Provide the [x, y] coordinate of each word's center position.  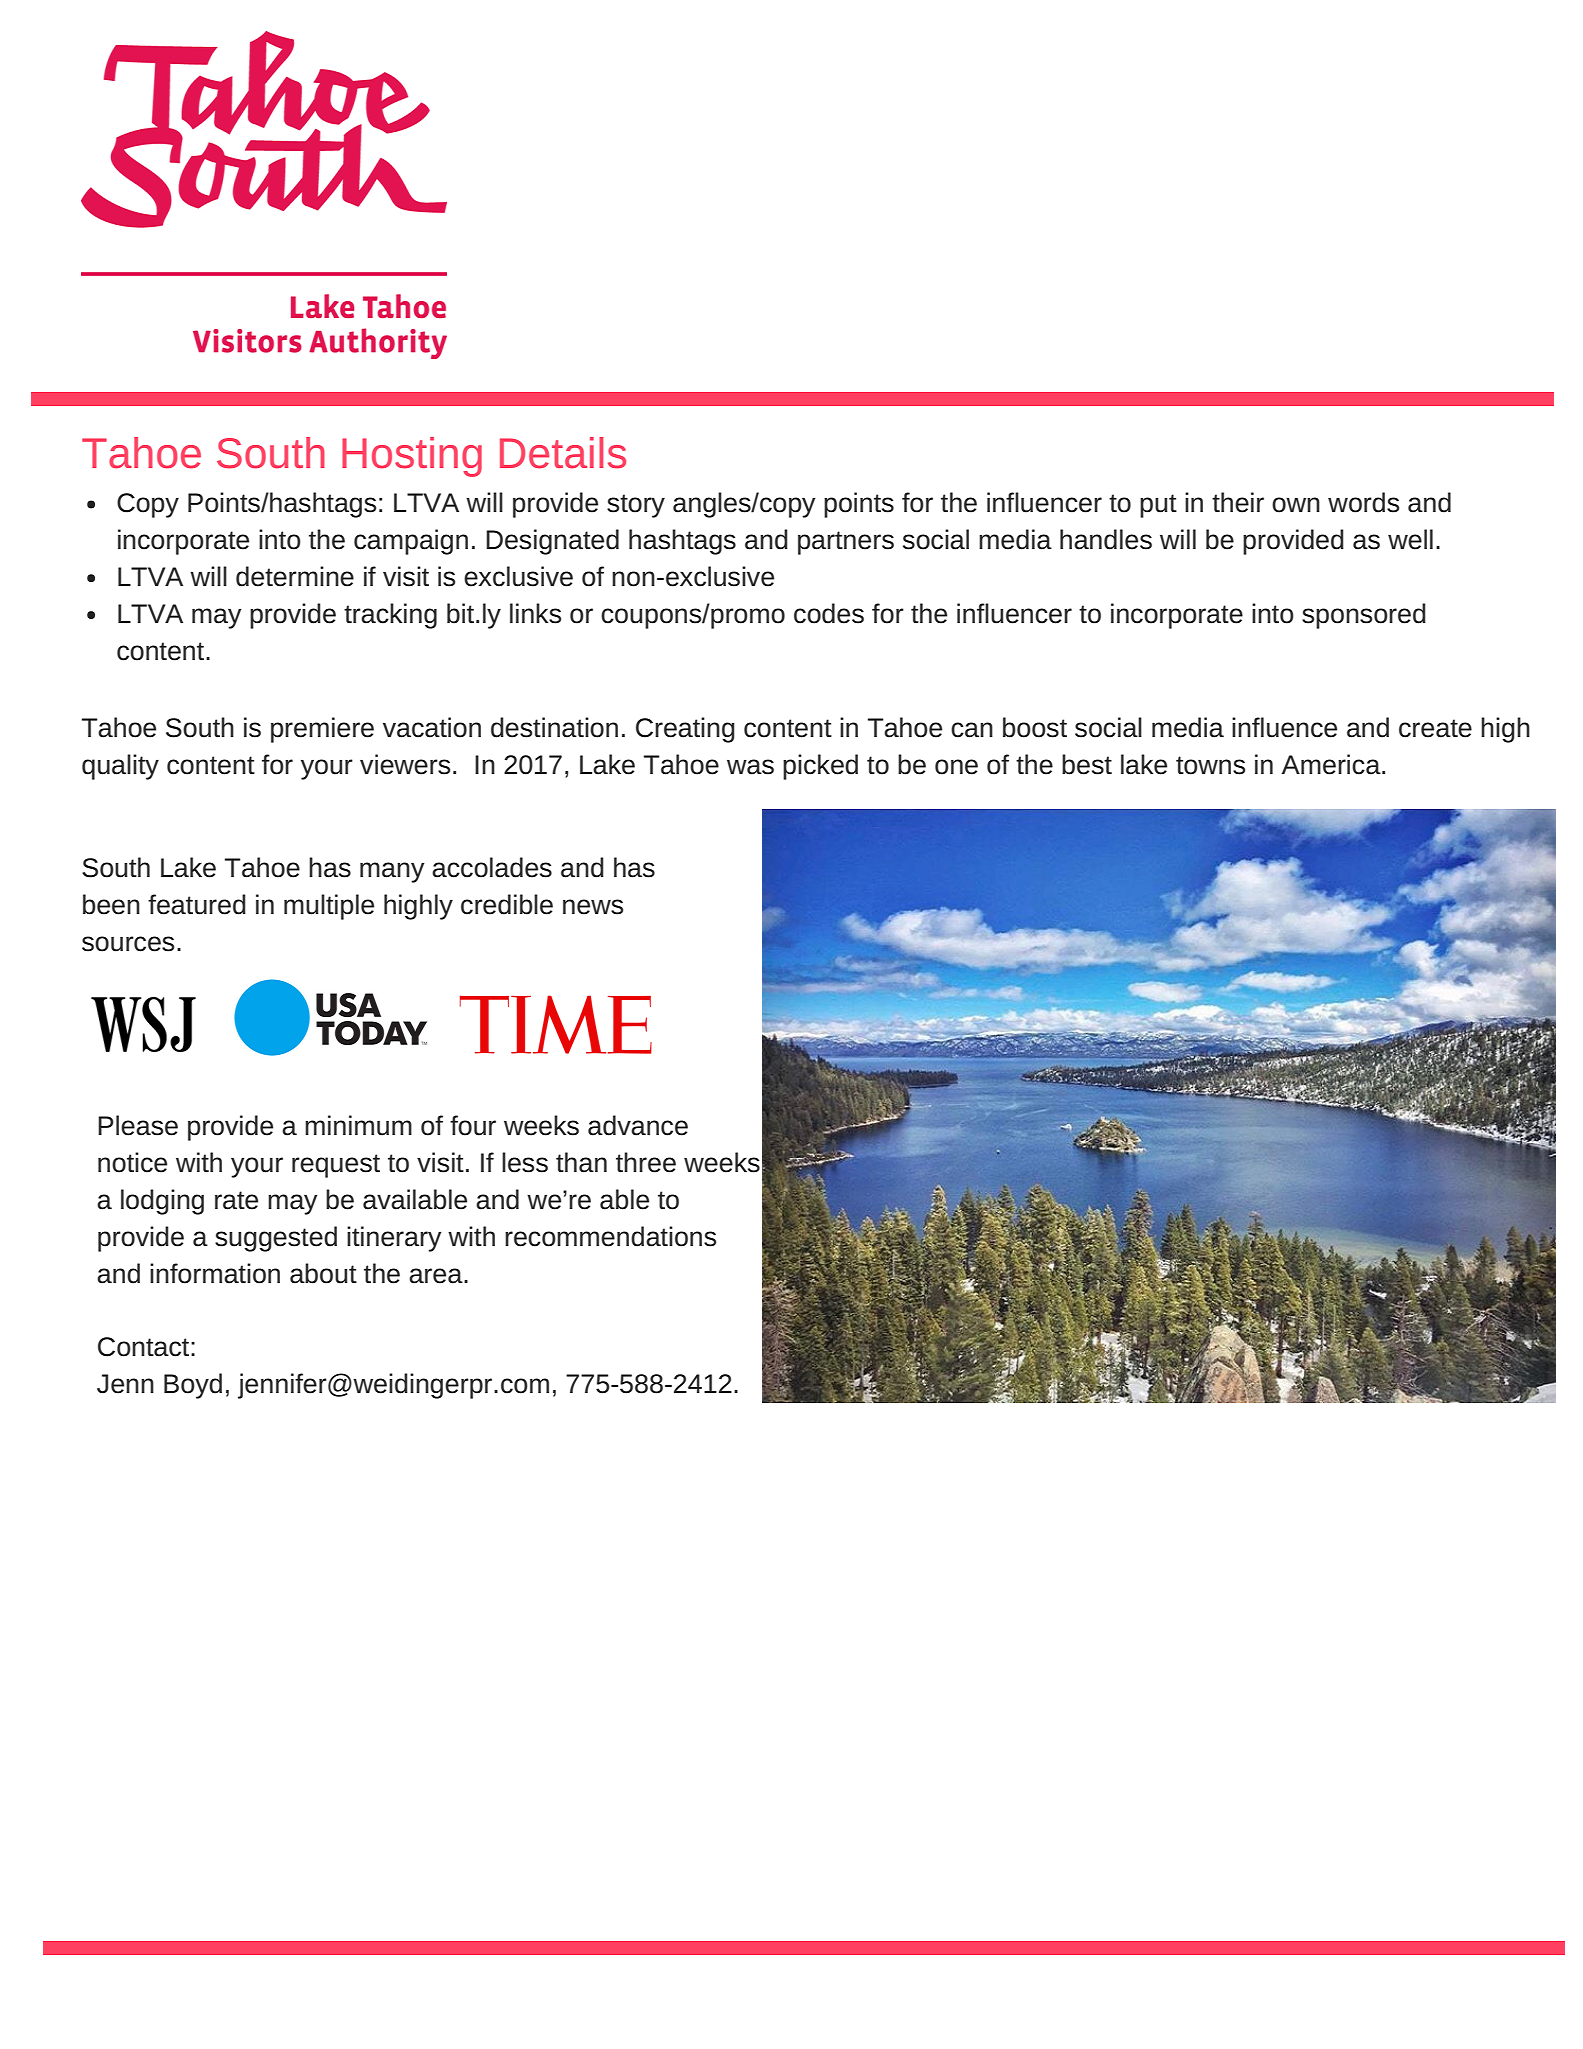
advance [638, 1125]
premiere [322, 730]
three [646, 1162]
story [636, 506]
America [1332, 764]
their [1238, 502]
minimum [358, 1125]
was [750, 767]
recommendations [610, 1236]
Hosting [412, 457]
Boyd [193, 1386]
